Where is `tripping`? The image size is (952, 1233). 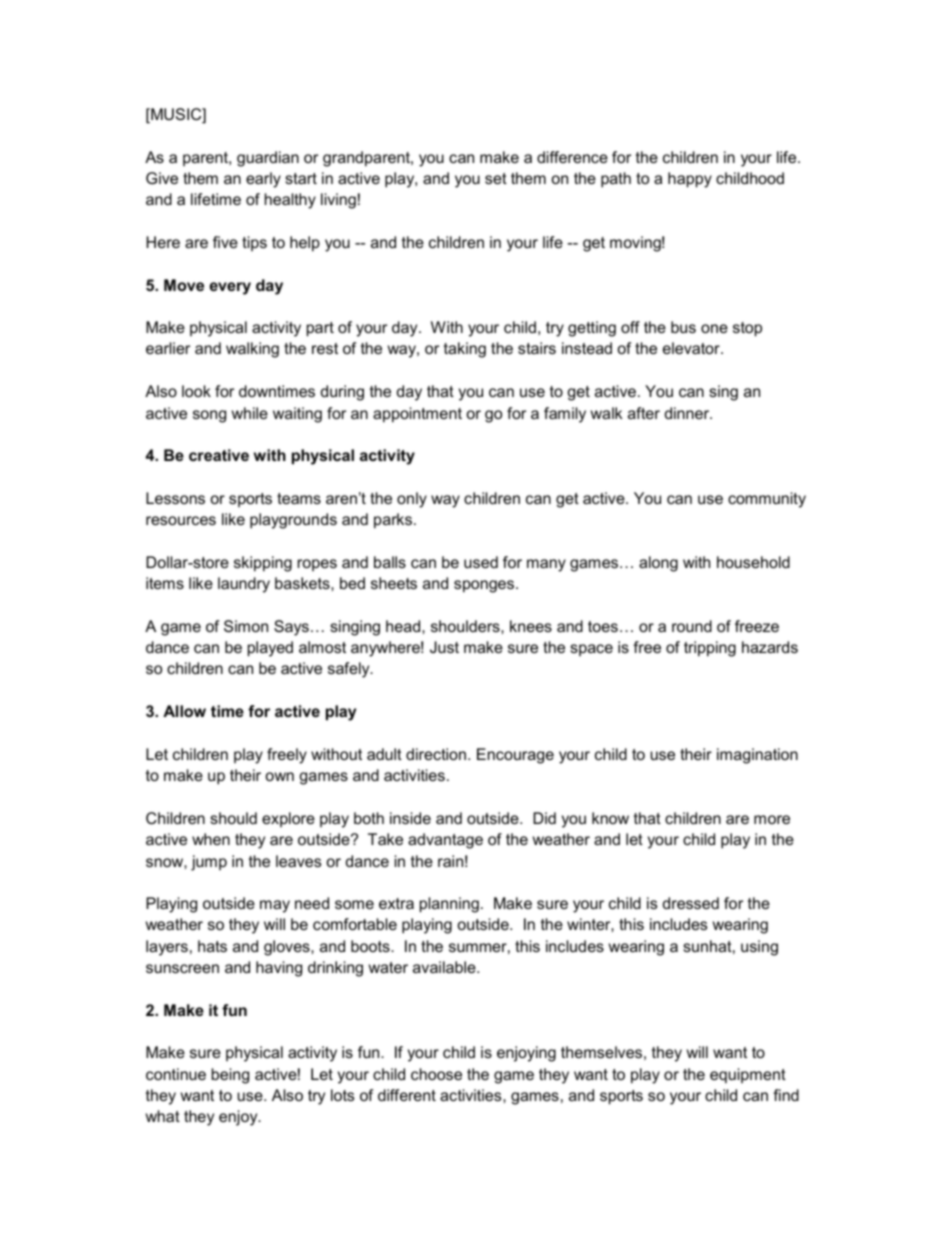
tripping is located at coordinates (710, 649).
